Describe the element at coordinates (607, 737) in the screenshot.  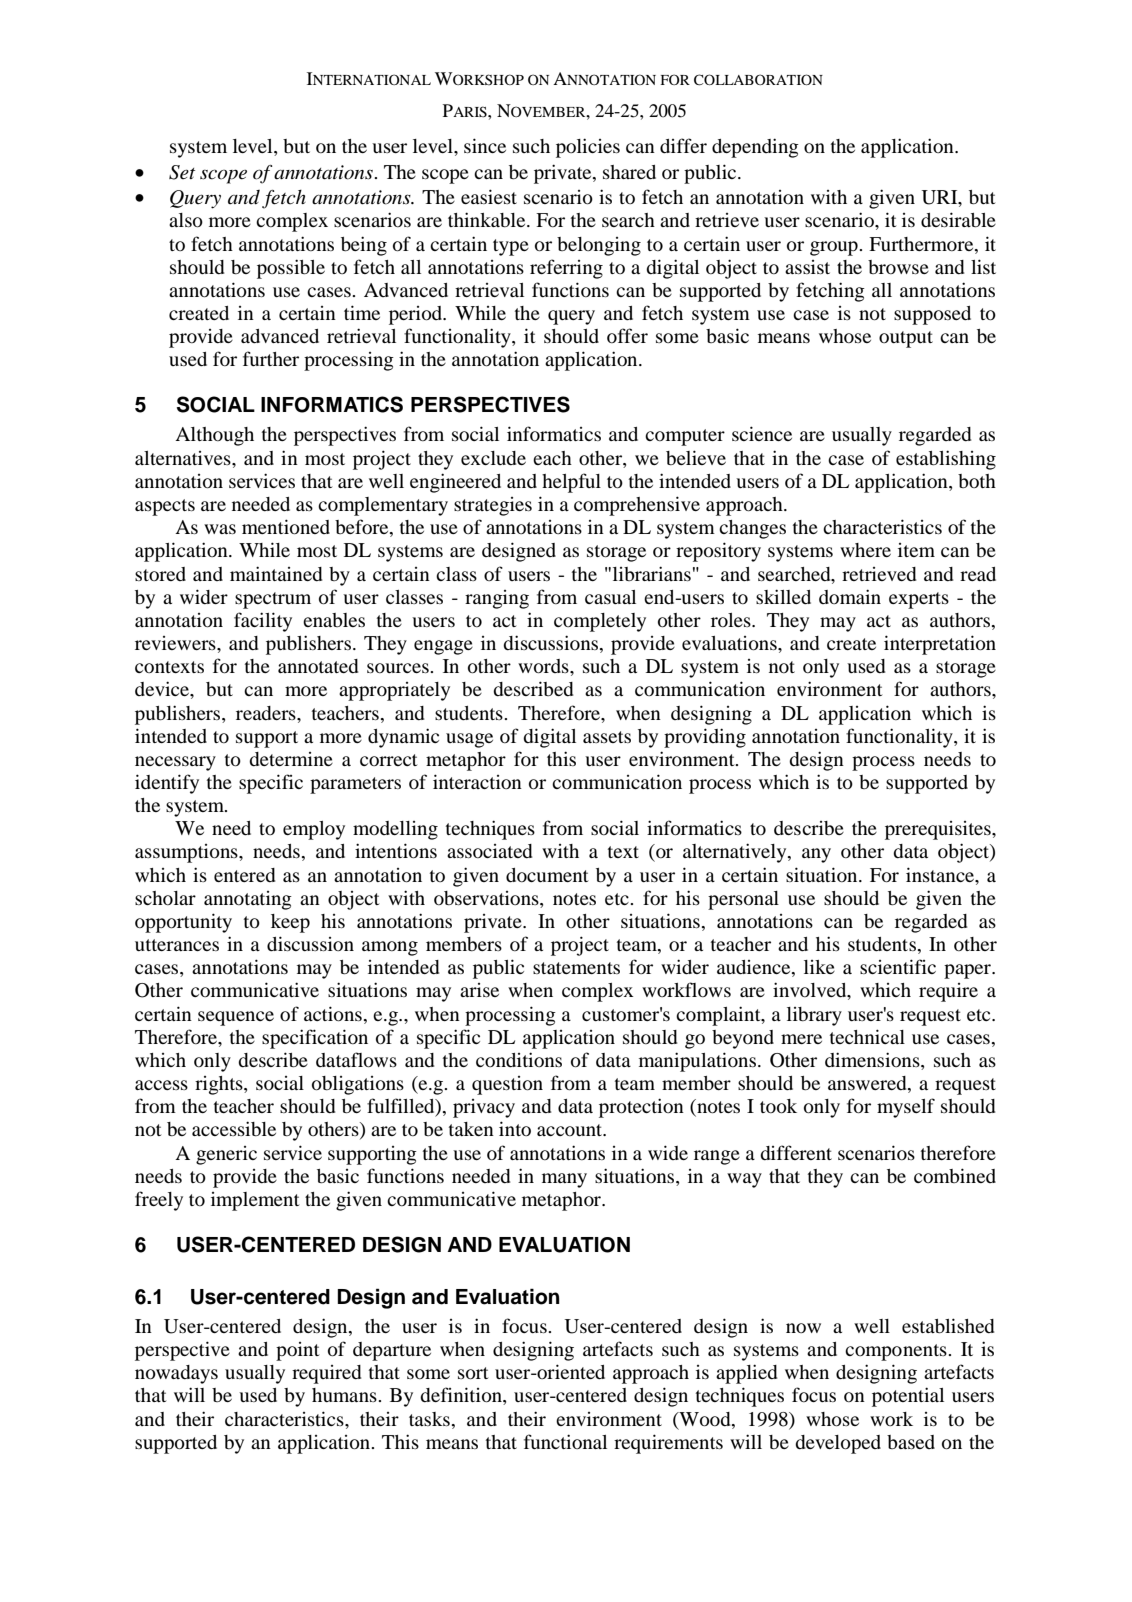
I see `assets` at that location.
